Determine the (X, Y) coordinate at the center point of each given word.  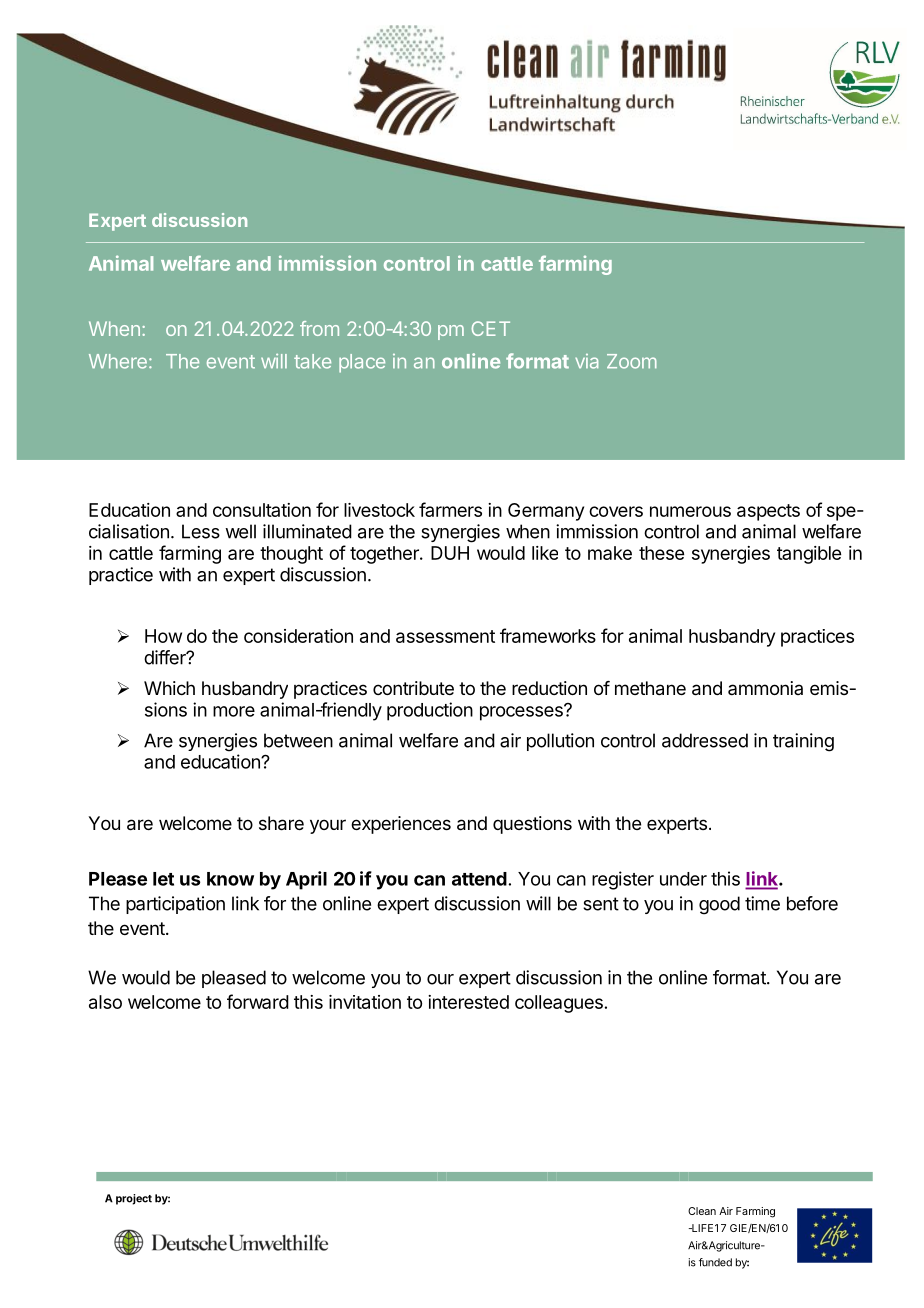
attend (479, 879)
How (163, 636)
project (134, 1199)
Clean (702, 1211)
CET (491, 328)
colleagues (559, 1004)
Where (118, 361)
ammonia (765, 688)
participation (175, 905)
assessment (445, 636)
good (719, 905)
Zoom (632, 361)
